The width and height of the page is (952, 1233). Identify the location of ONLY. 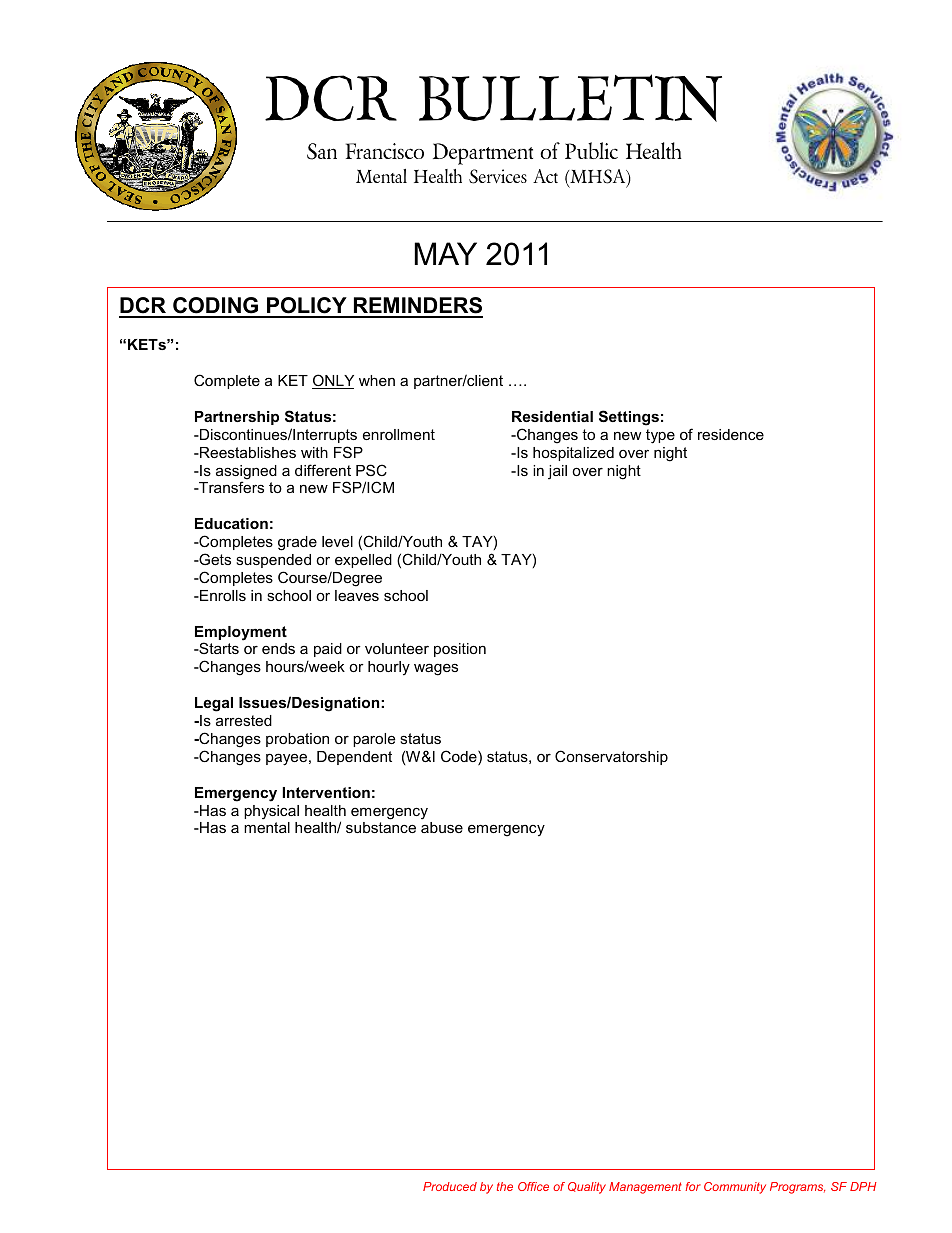
(333, 381).
